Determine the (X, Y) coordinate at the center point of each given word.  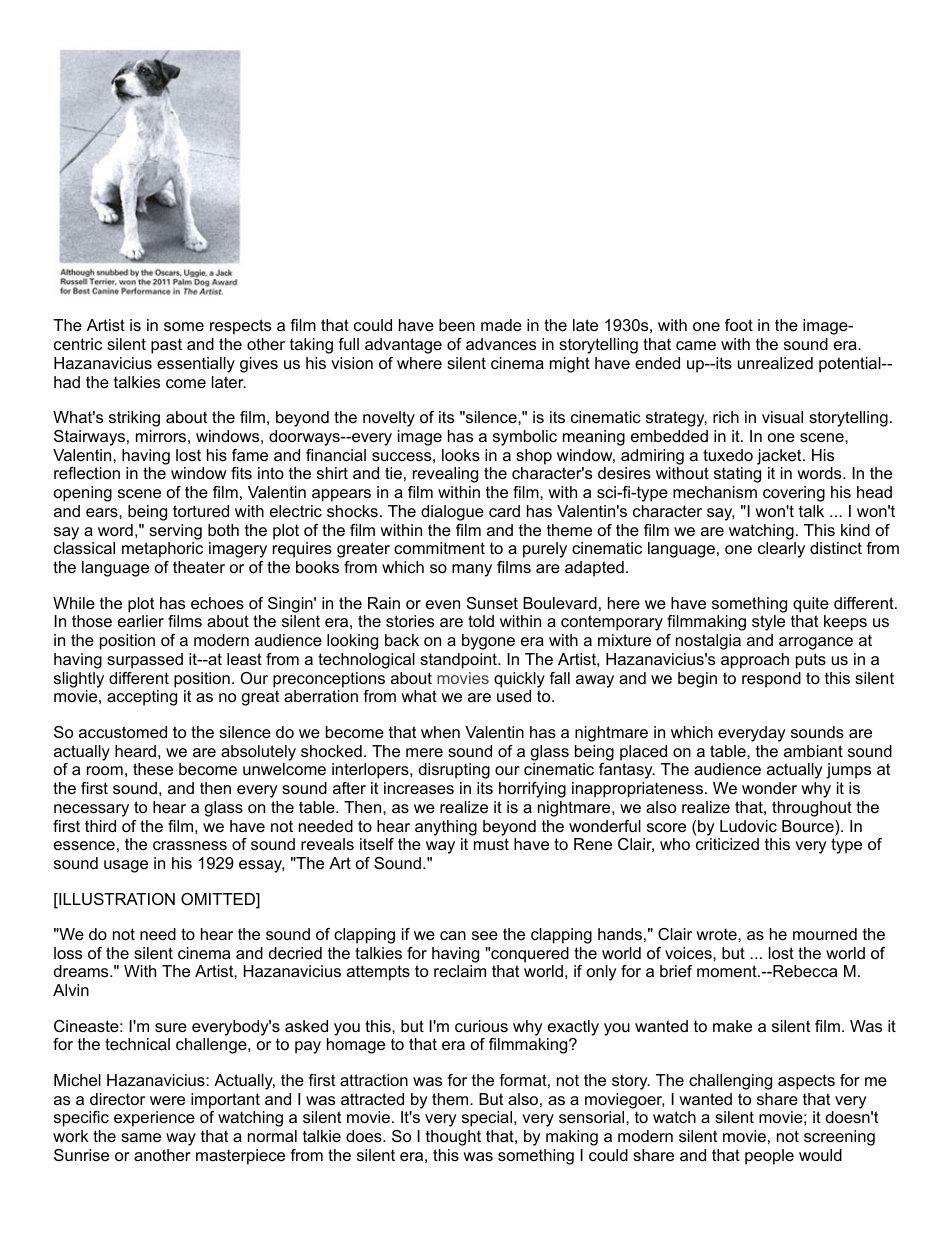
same (141, 1137)
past (166, 346)
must (491, 844)
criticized (727, 844)
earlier (141, 621)
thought (453, 1138)
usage (126, 866)
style (768, 623)
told (481, 621)
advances (501, 344)
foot (739, 325)
